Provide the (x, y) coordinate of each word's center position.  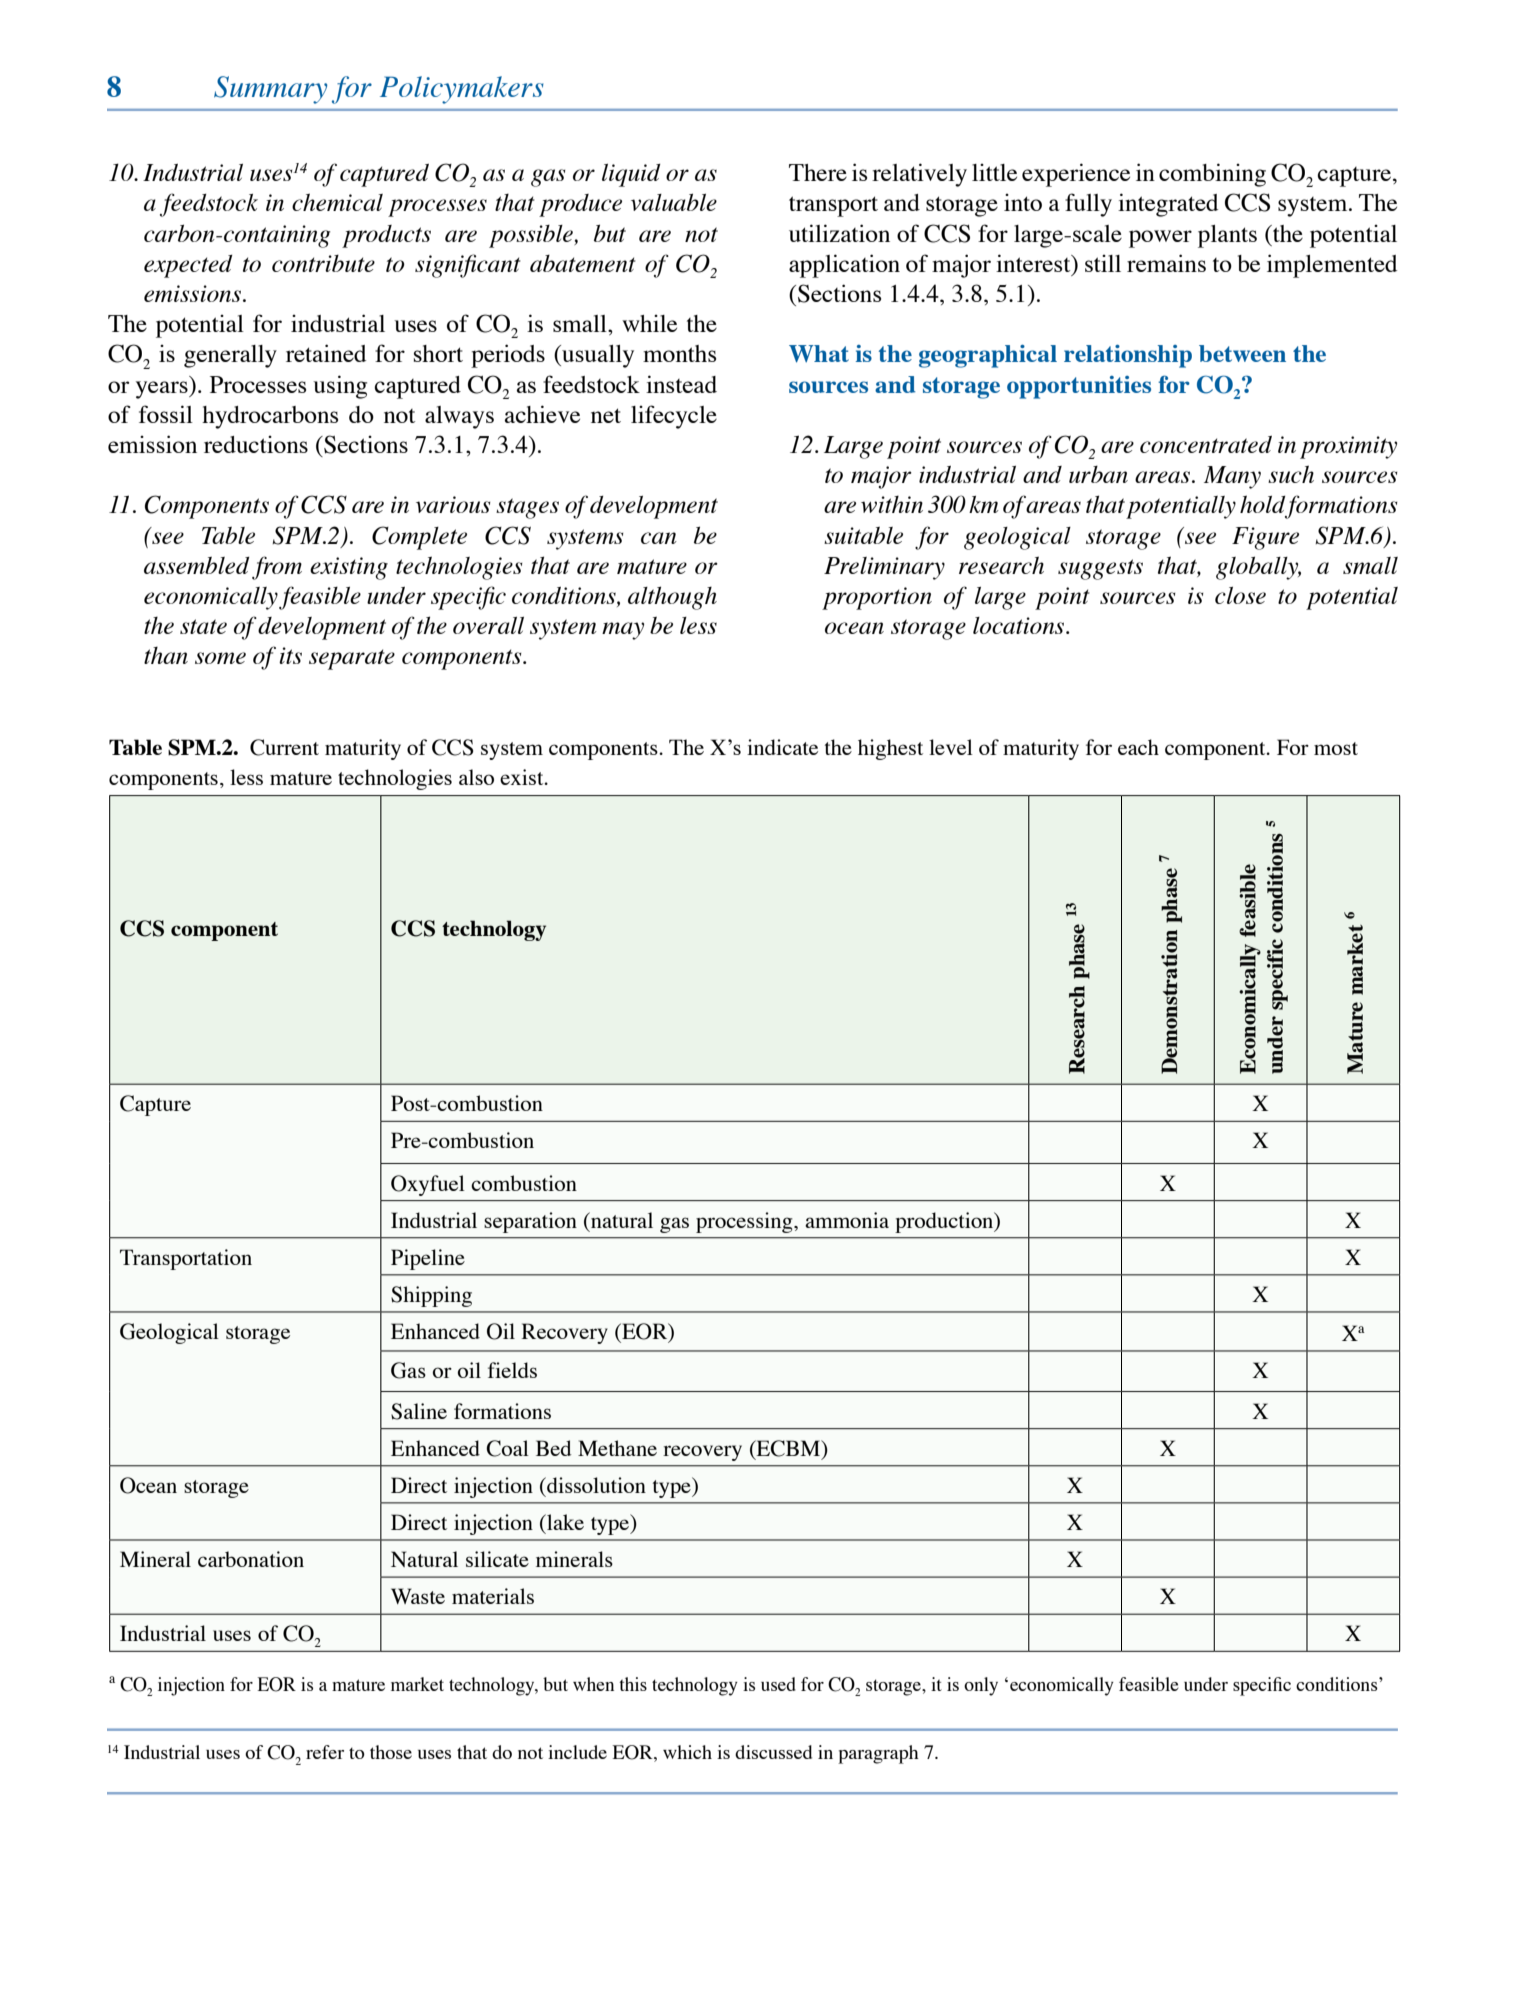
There (818, 172)
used (778, 1684)
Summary (270, 90)
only (981, 1686)
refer (325, 1752)
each (1138, 747)
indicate (782, 747)
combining (1212, 175)
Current (284, 747)
